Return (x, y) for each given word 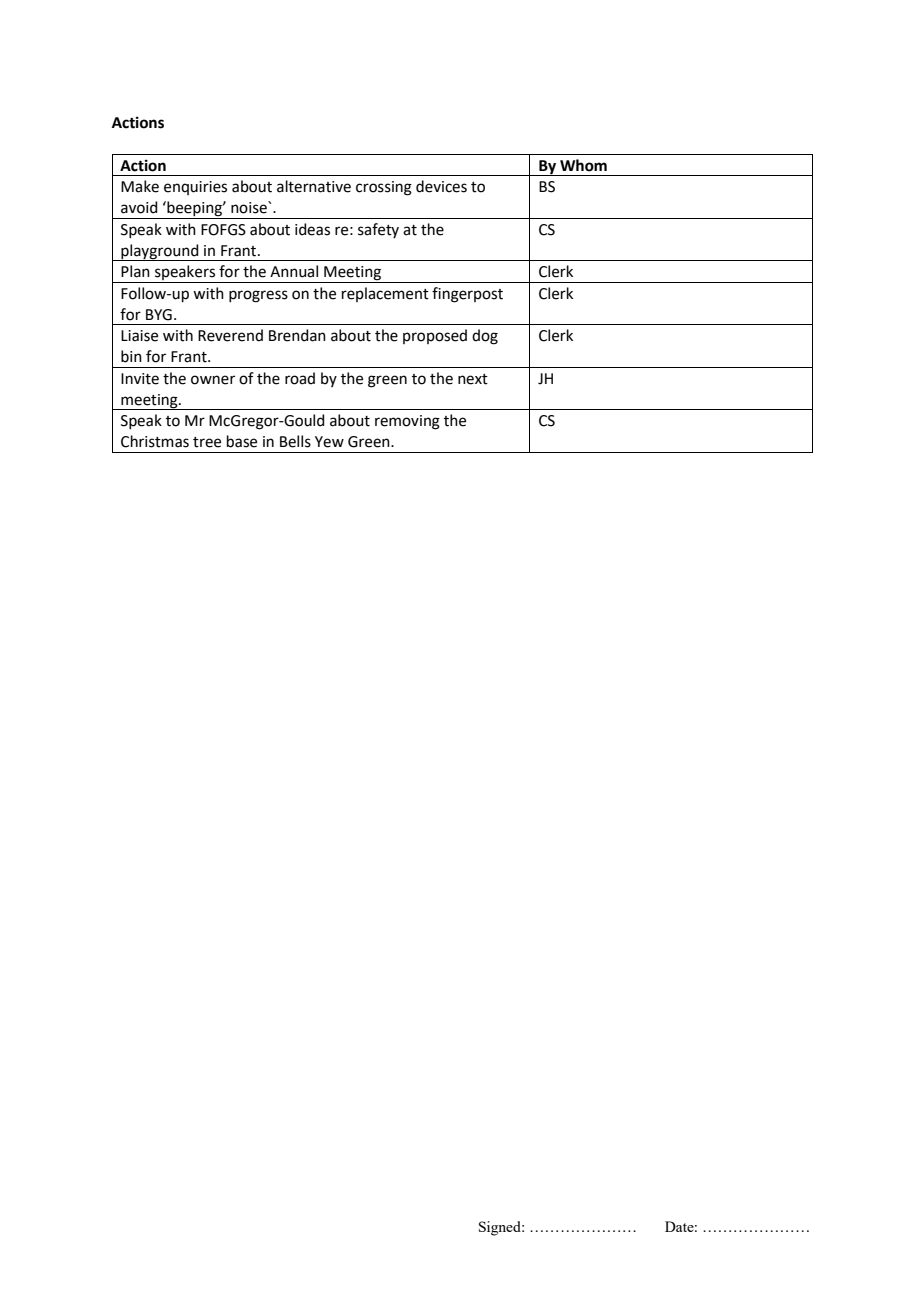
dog (485, 337)
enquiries (195, 188)
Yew (329, 442)
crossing (384, 188)
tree (207, 442)
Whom (583, 165)
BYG (159, 315)
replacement (385, 294)
